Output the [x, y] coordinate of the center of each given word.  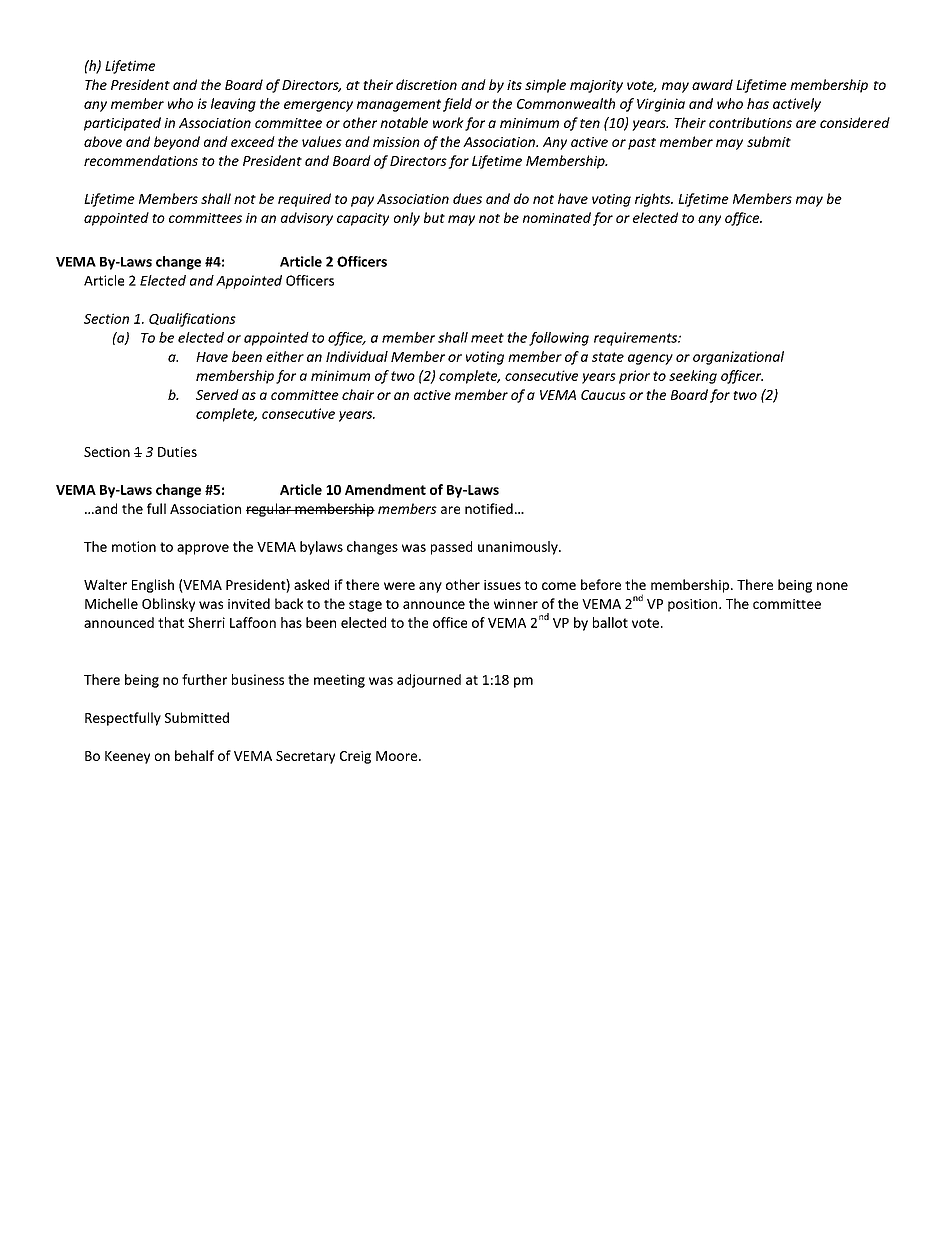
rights [654, 200]
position [694, 605]
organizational [738, 358]
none [832, 586]
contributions [750, 122]
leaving [233, 105]
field [457, 105]
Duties [177, 452]
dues [467, 198]
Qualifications [192, 320]
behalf [194, 755]
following [559, 339]
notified [489, 508]
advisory [307, 219]
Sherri [206, 622]
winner [516, 604]
